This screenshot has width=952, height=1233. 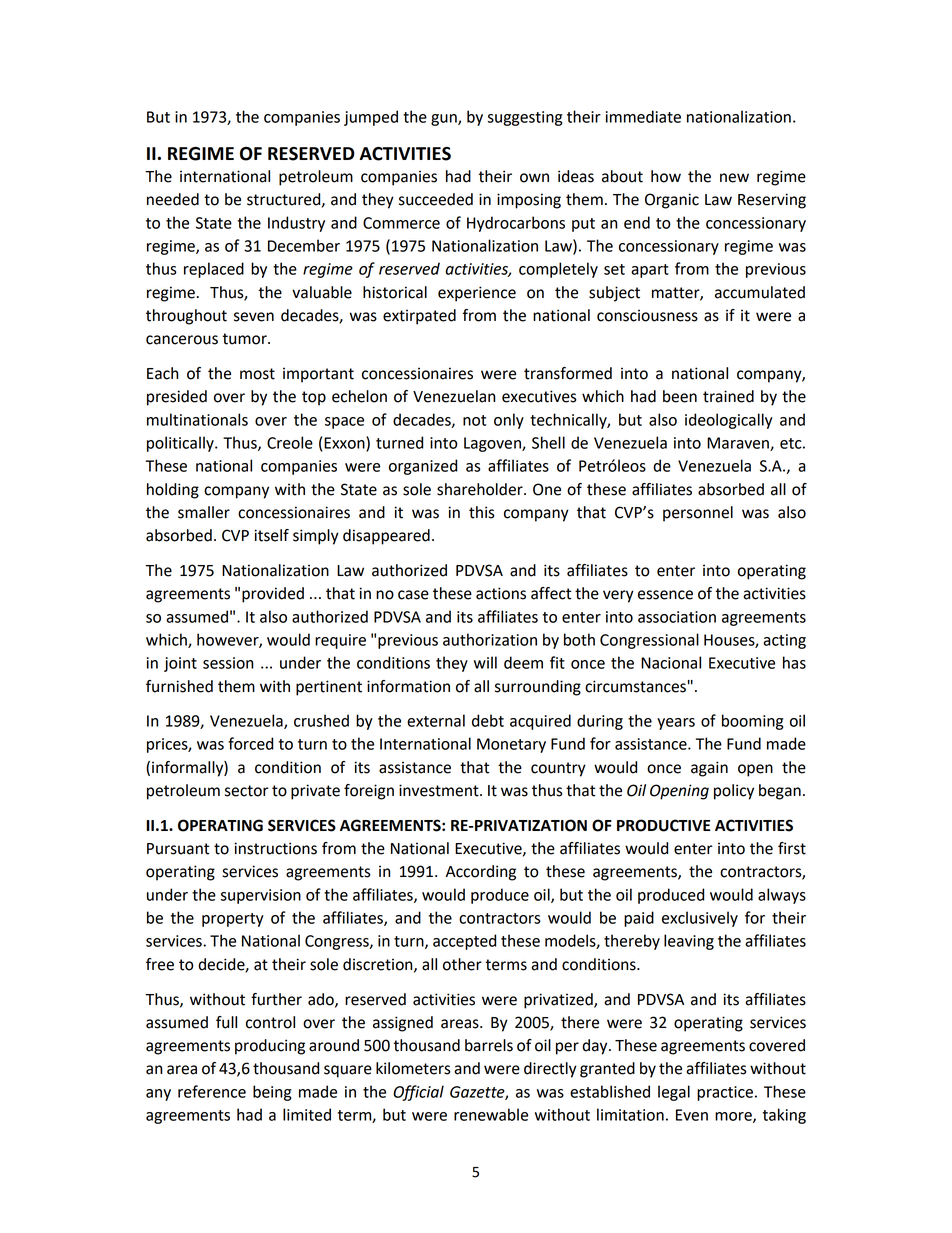 I want to click on reference, so click(x=212, y=1091).
